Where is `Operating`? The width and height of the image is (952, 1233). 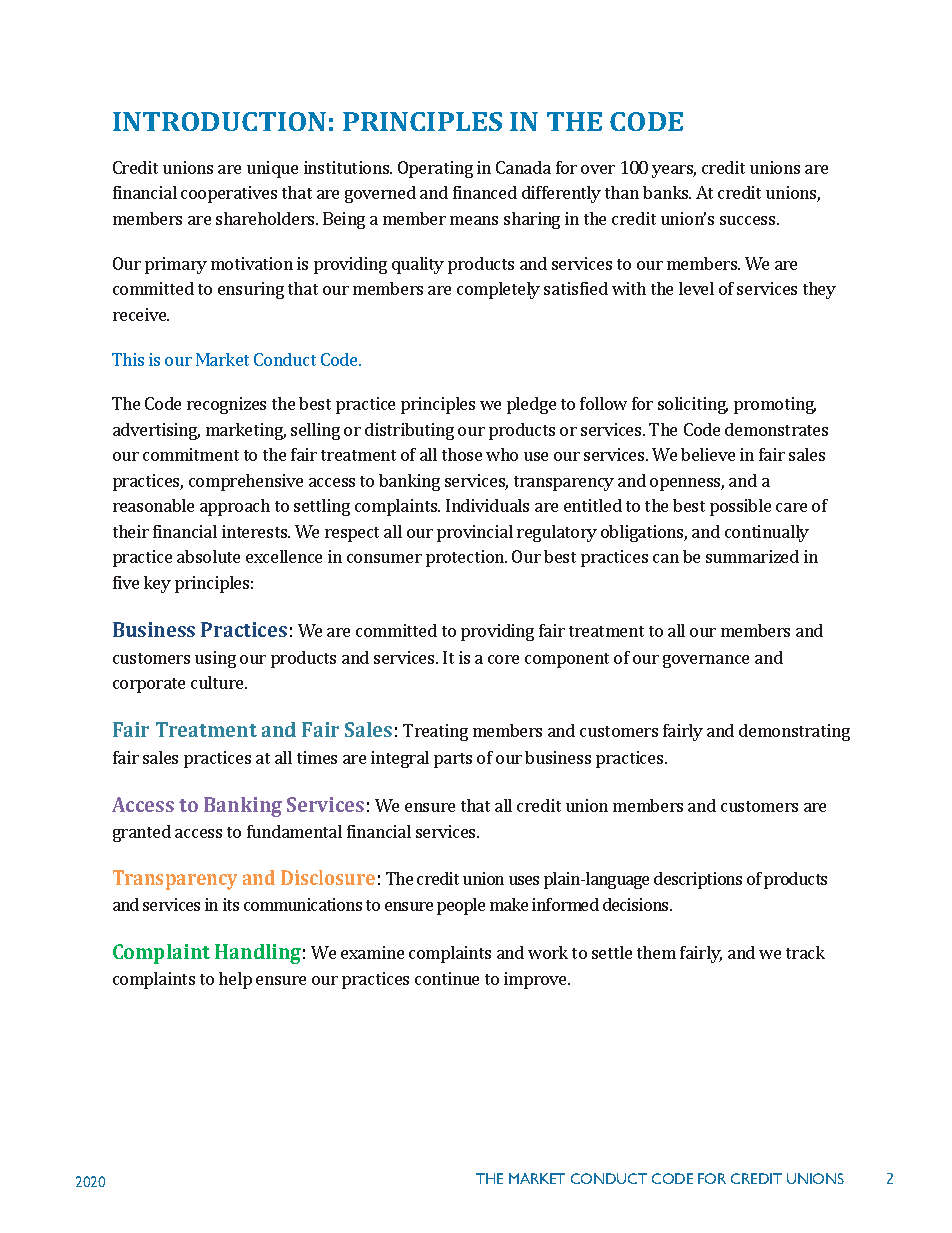
Operating is located at coordinates (435, 169).
